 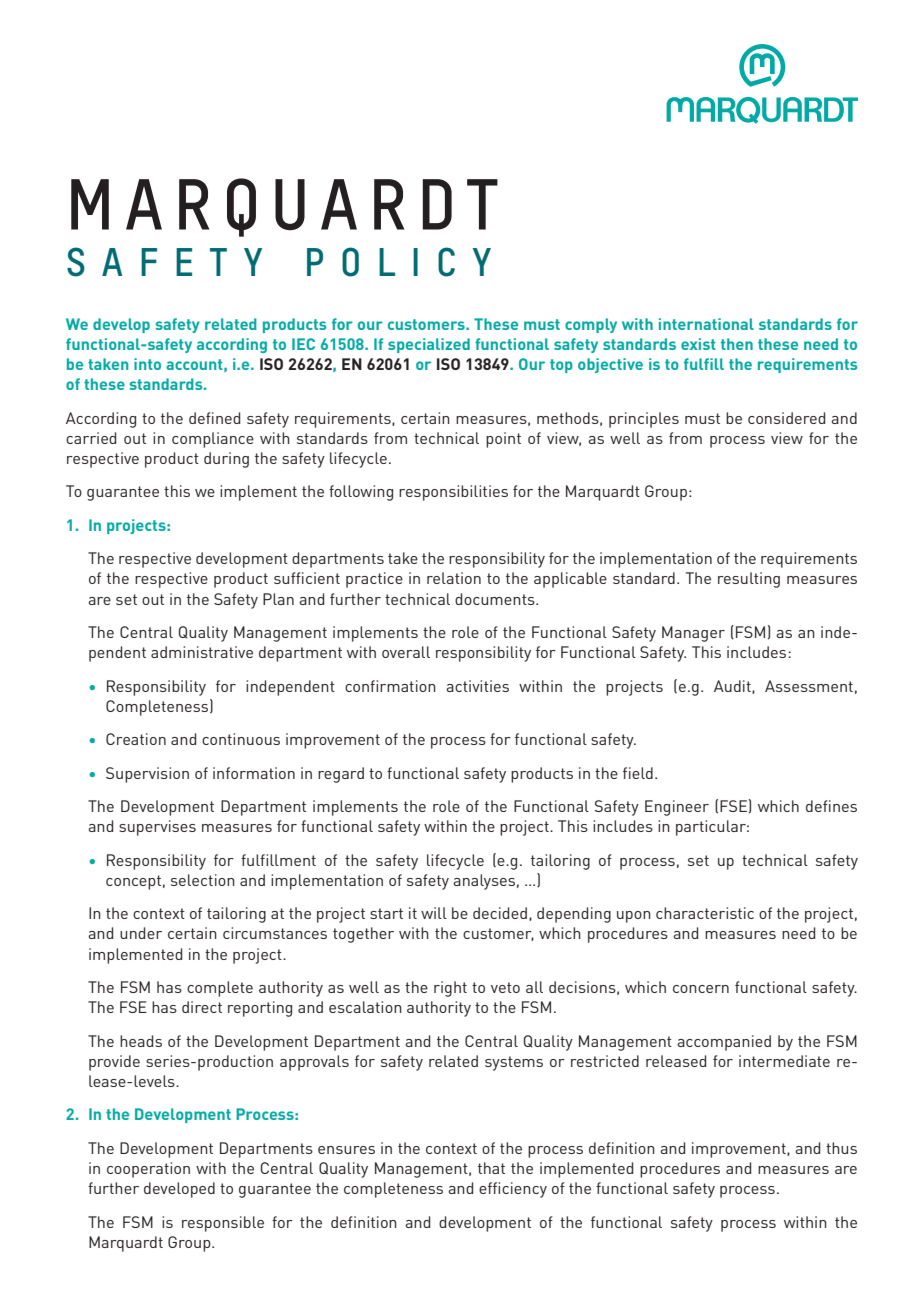 I want to click on Plan, so click(x=278, y=599).
